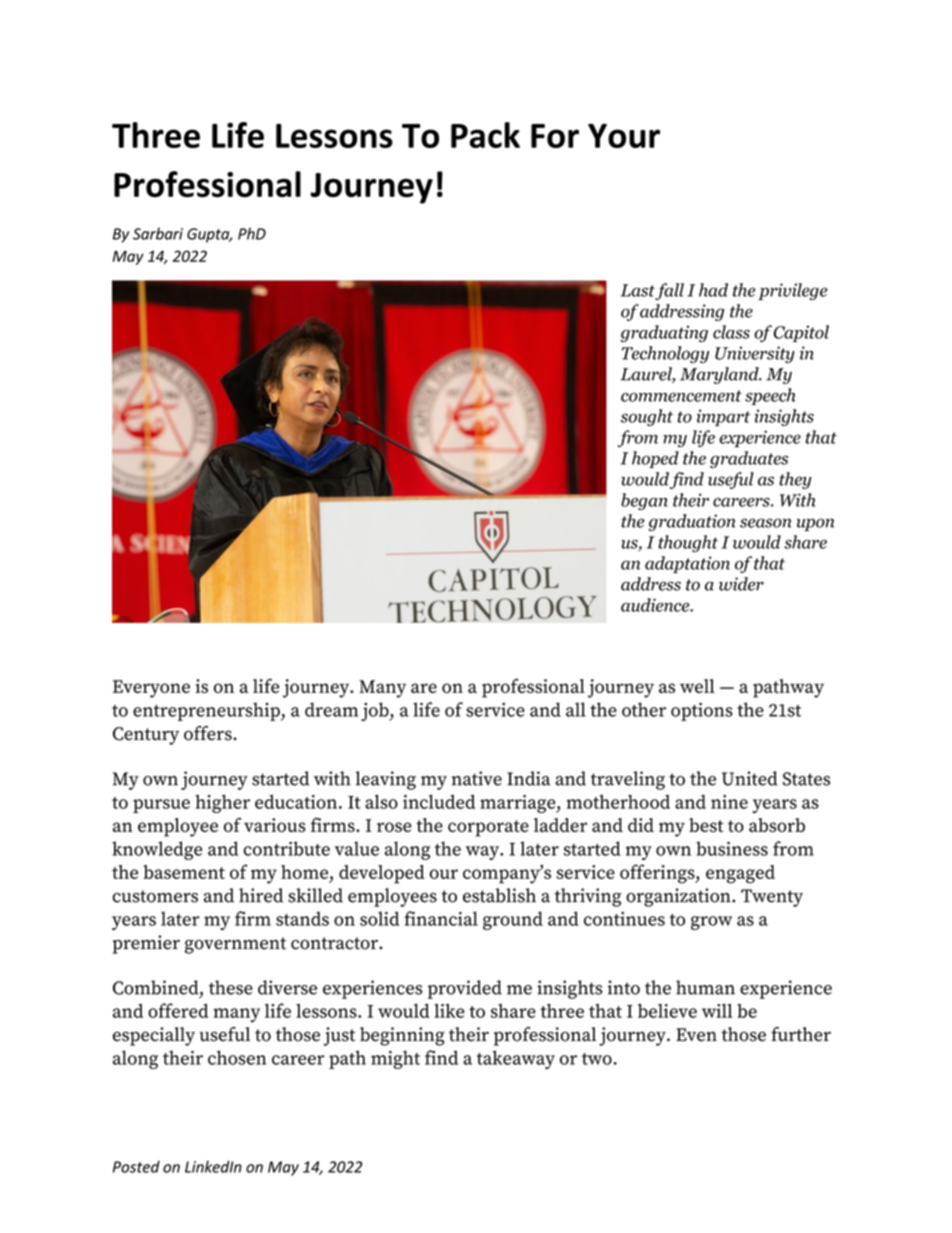 This screenshot has height=1233, width=952. I want to click on establish, so click(499, 895).
